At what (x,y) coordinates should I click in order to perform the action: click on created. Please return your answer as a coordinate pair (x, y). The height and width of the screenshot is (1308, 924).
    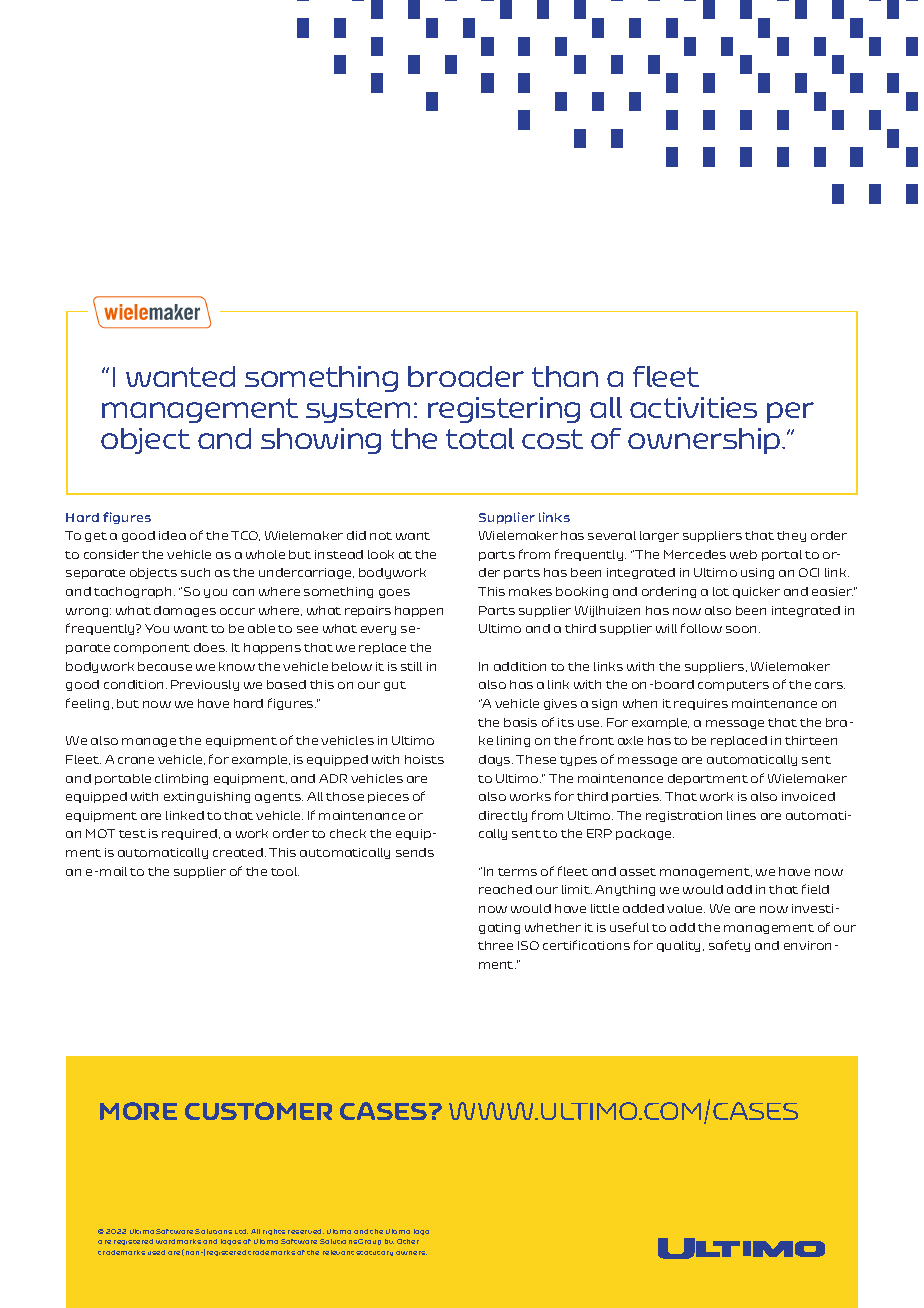
    Looking at the image, I should click on (238, 852).
